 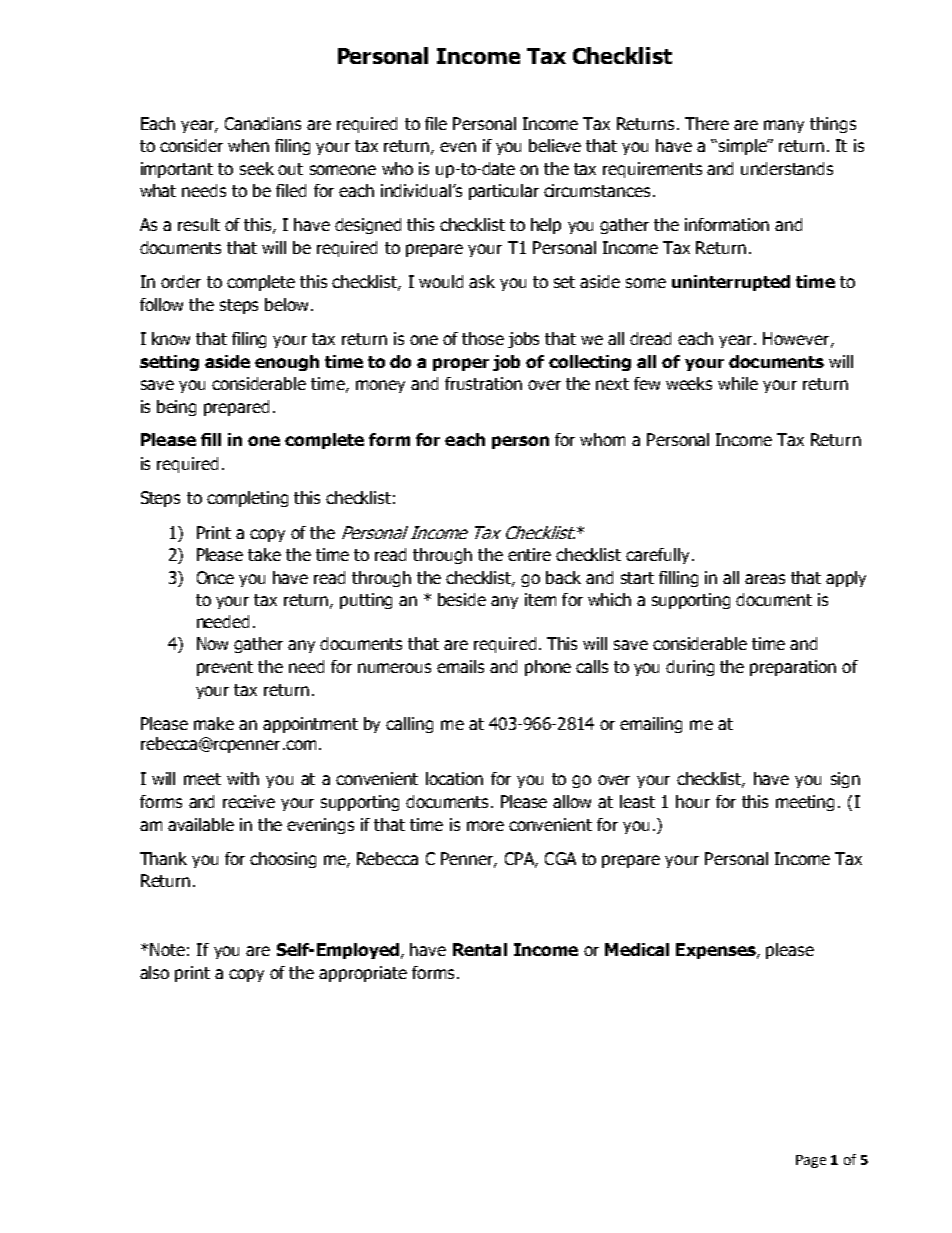 I want to click on preparation, so click(x=793, y=668).
